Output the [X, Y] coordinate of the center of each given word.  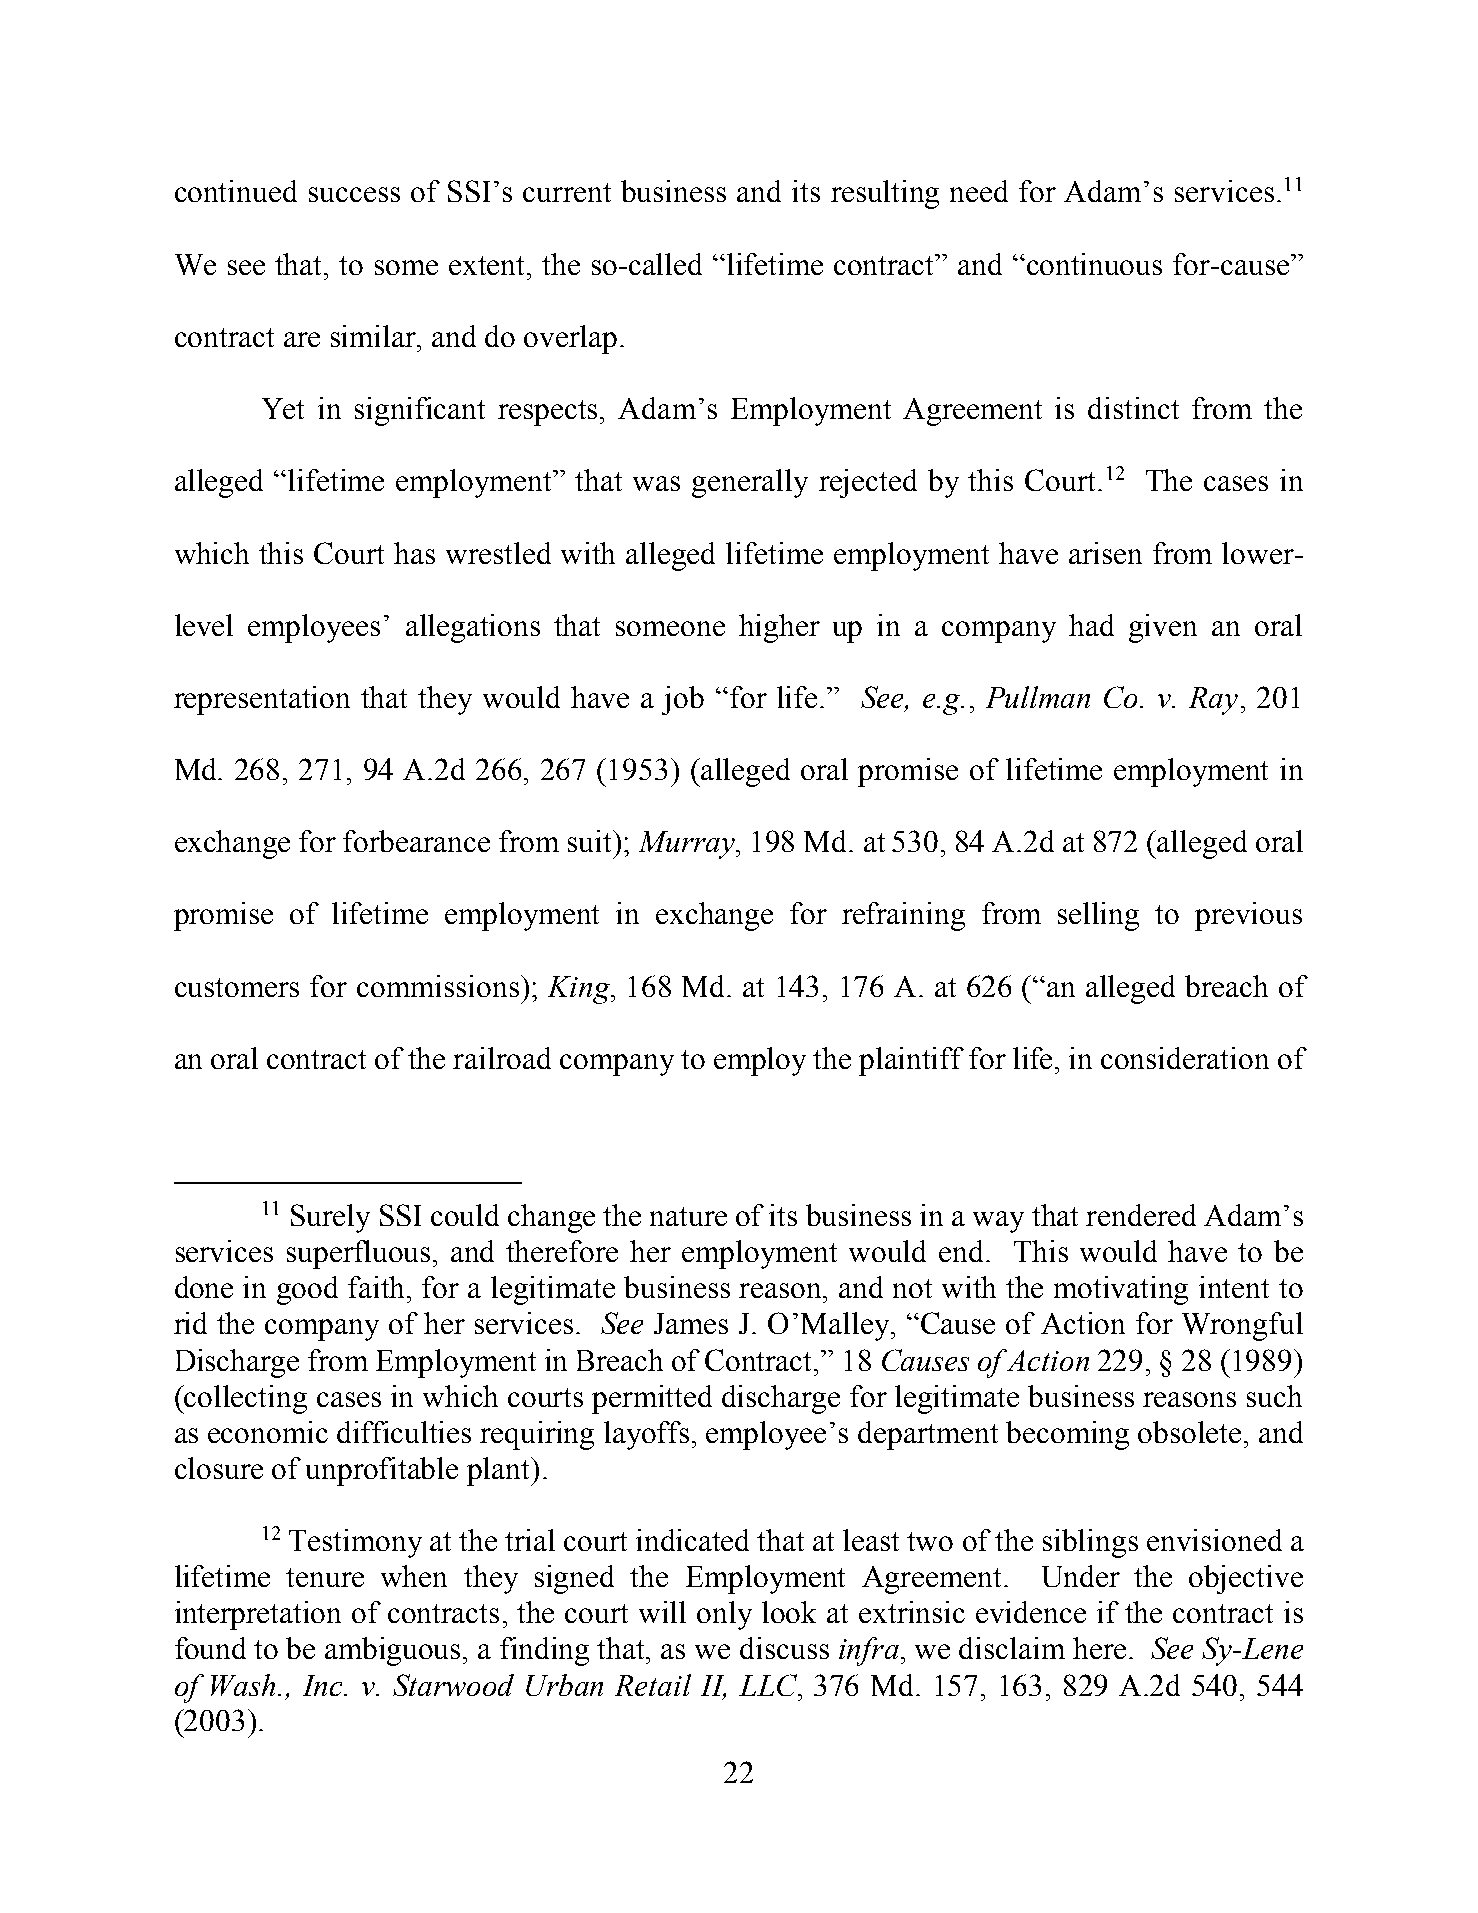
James [691, 1323]
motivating [1121, 1290]
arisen [1105, 553]
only [724, 1615]
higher [779, 628]
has [414, 553]
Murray [688, 845]
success [354, 194]
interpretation [258, 1615]
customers [237, 987]
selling [1098, 916]
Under [1081, 1576]
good [307, 1290]
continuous [1094, 264]
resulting [885, 194]
